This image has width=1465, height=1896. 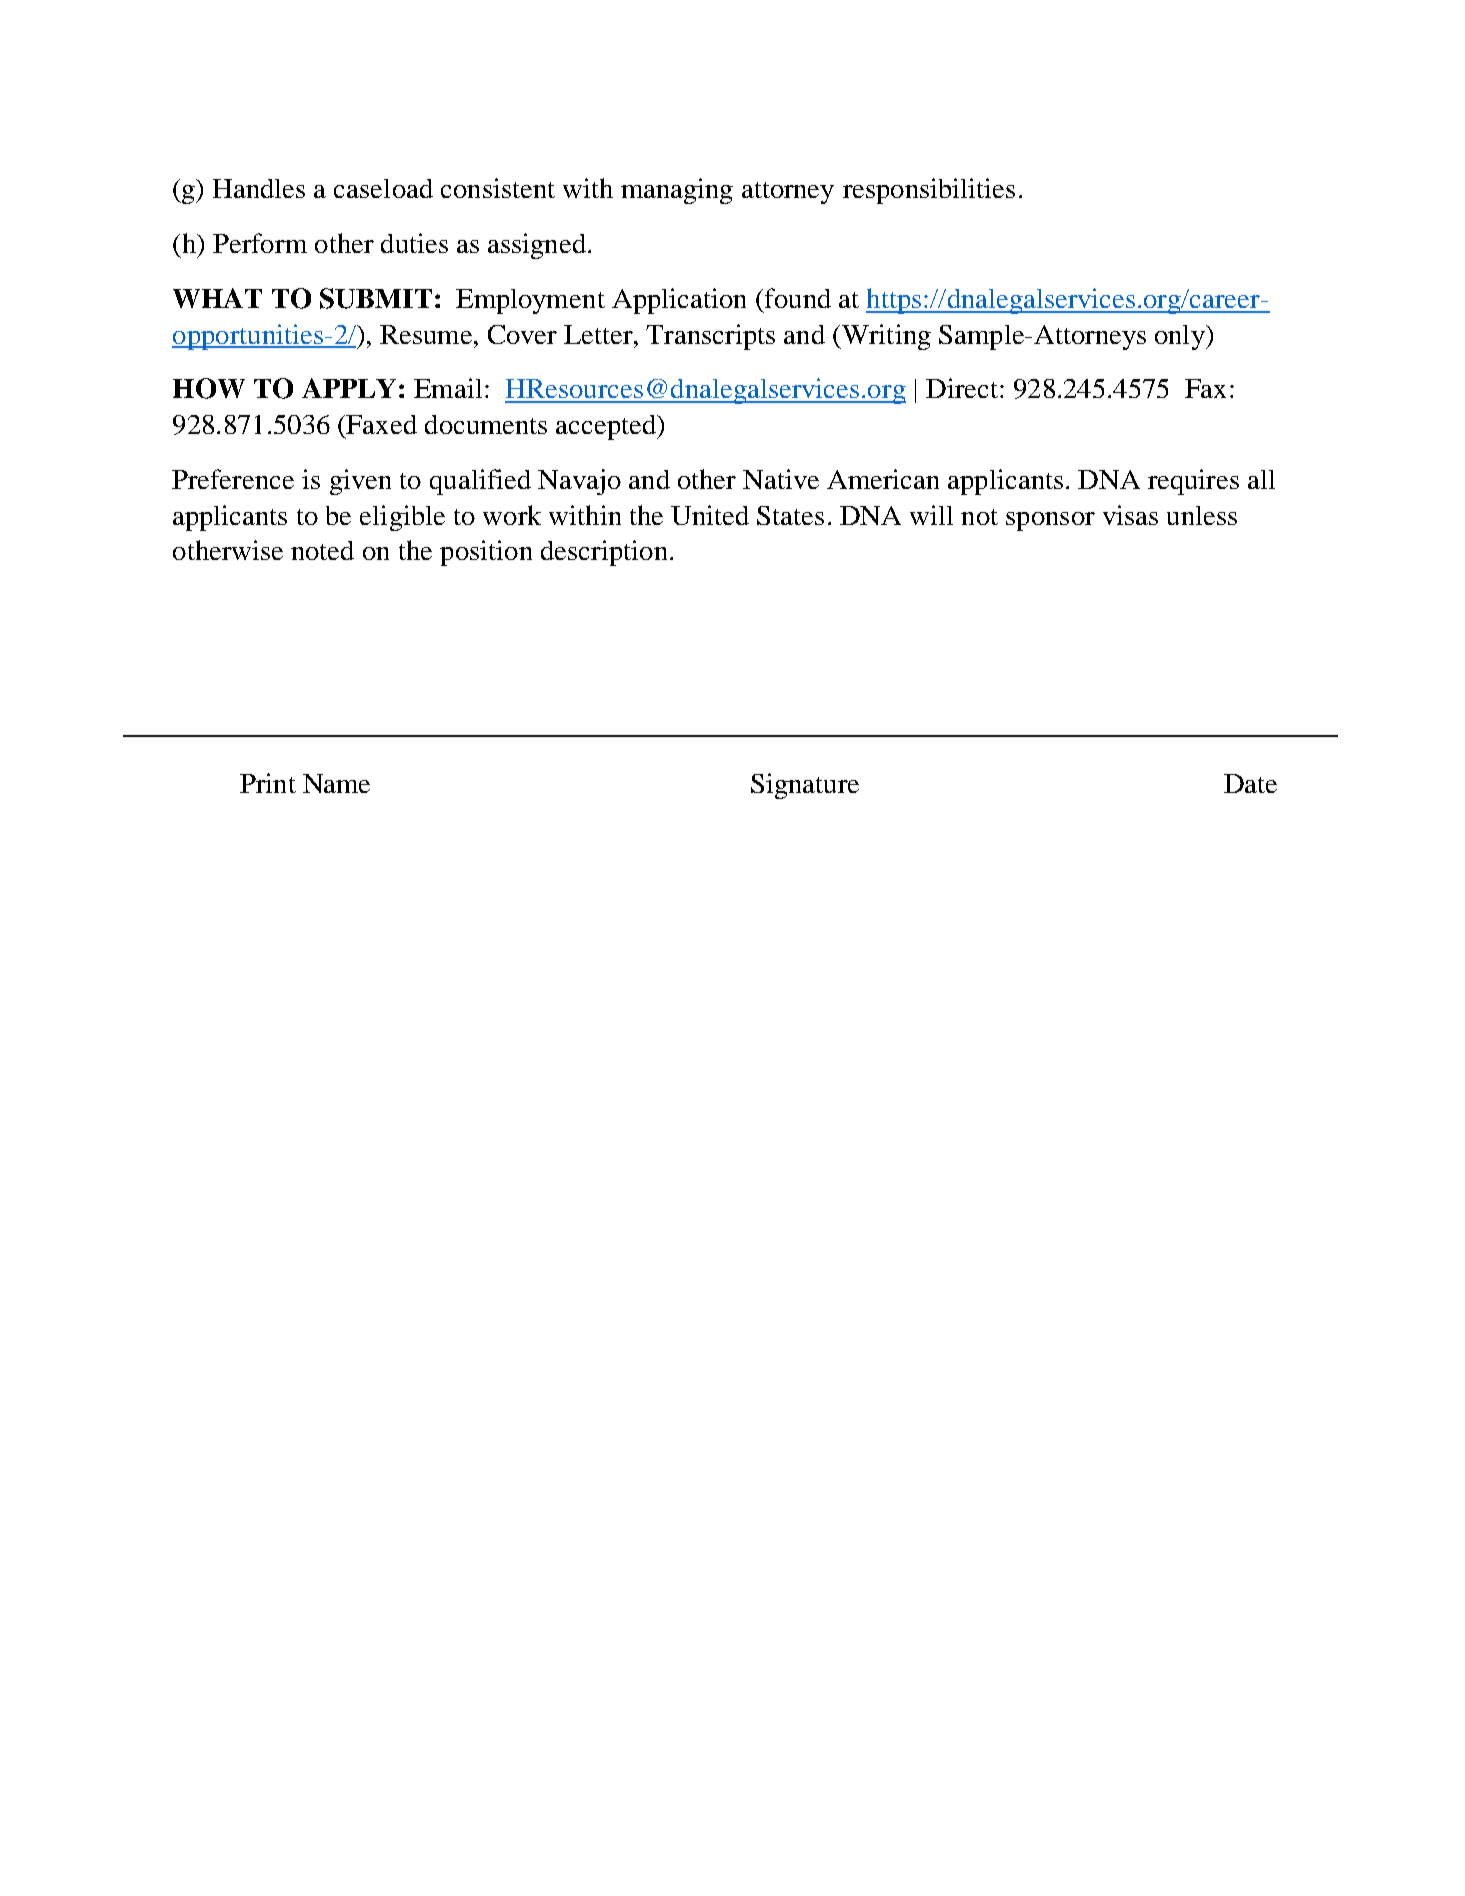 I want to click on managing, so click(x=677, y=191).
